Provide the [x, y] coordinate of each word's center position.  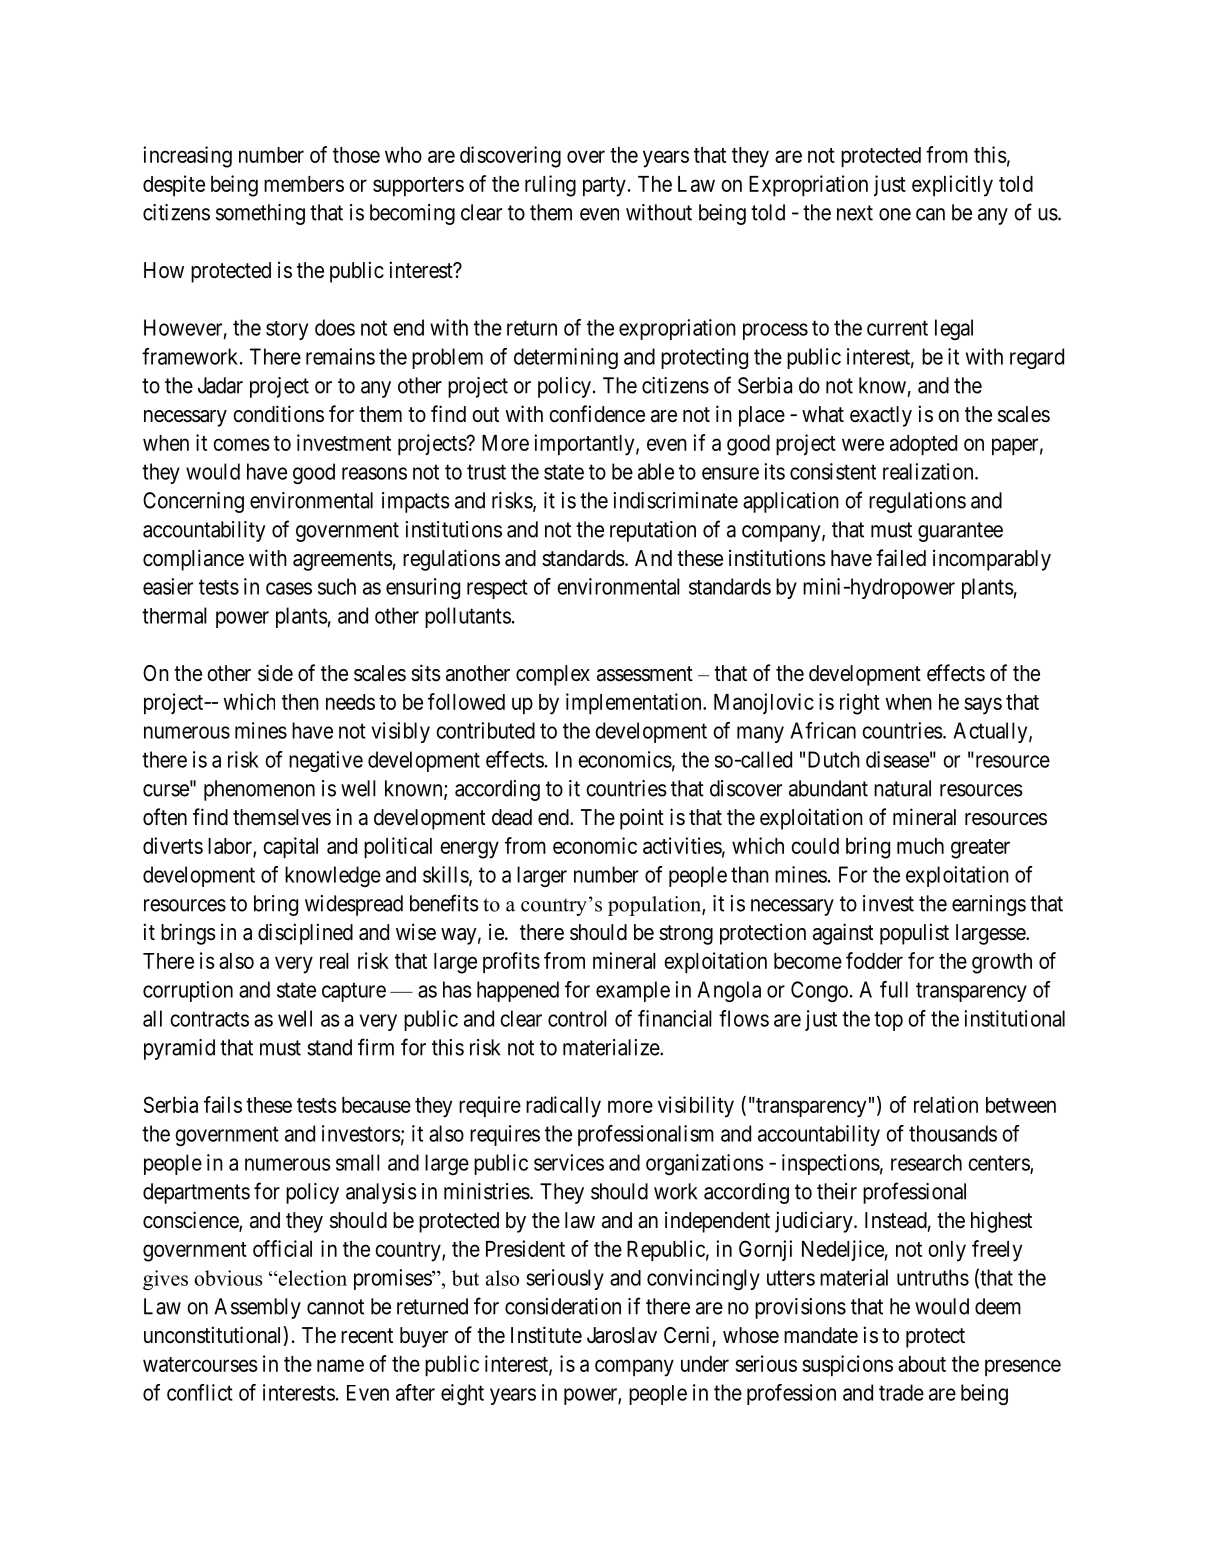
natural [902, 788]
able [656, 471]
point [642, 819]
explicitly [952, 186]
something [260, 214]
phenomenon [259, 790]
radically [563, 1107]
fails [223, 1104]
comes [241, 444]
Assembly [257, 1308]
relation [946, 1104]
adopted [923, 445]
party [604, 187]
